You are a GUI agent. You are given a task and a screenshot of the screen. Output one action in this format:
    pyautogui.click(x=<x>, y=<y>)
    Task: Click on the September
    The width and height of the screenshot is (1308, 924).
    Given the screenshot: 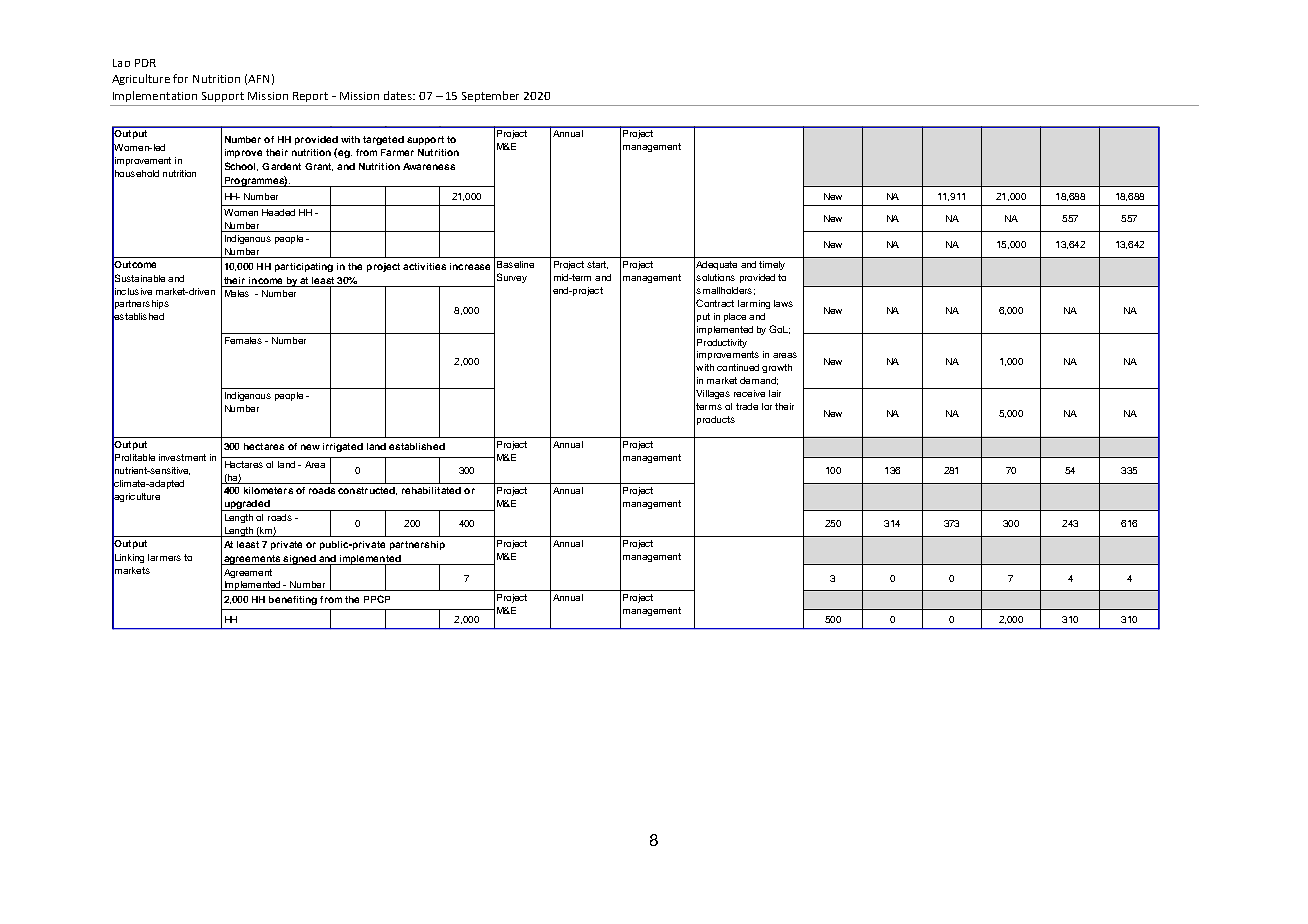 What is the action you would take?
    pyautogui.click(x=490, y=96)
